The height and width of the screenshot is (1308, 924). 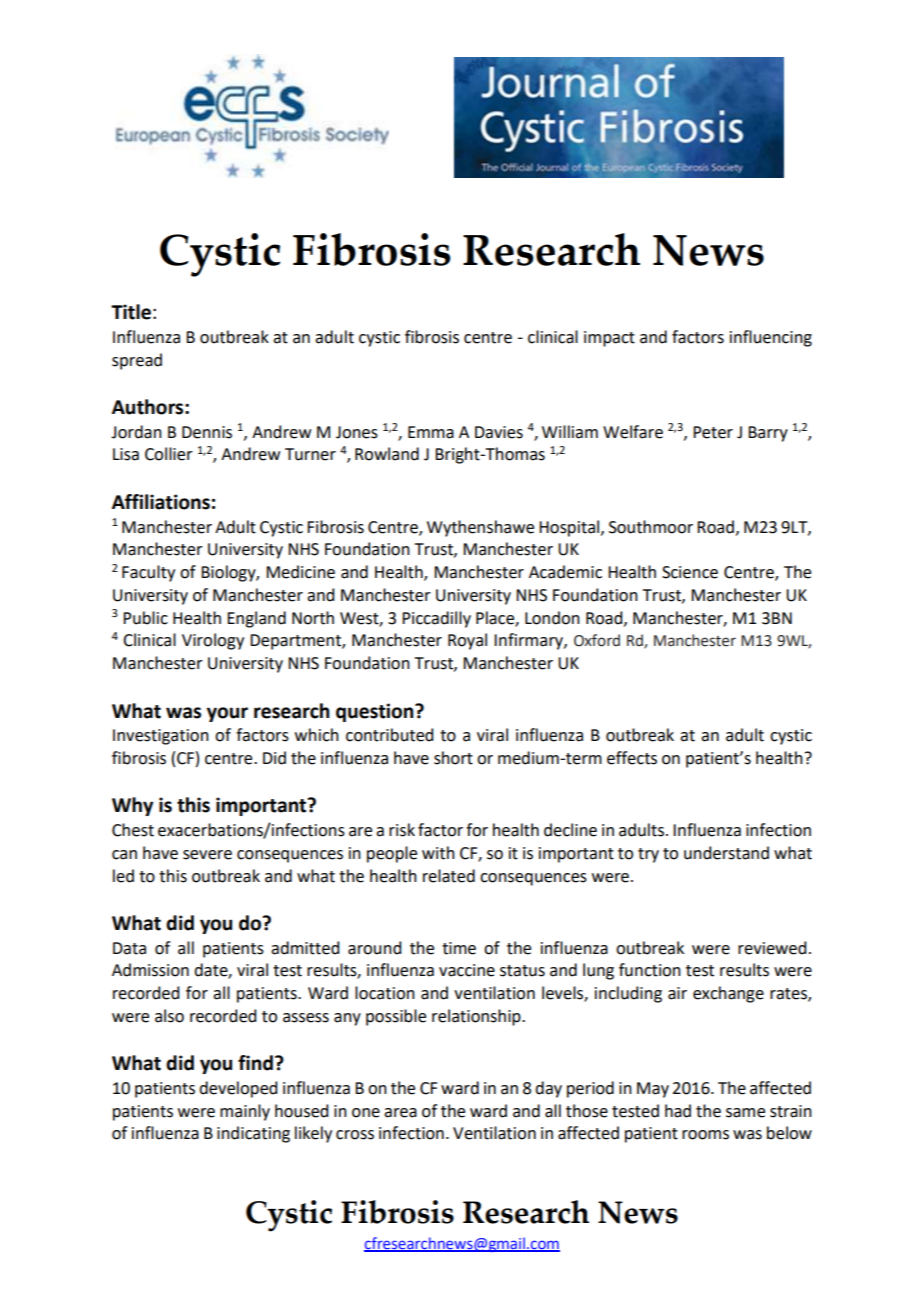 I want to click on mainly, so click(x=245, y=1112).
